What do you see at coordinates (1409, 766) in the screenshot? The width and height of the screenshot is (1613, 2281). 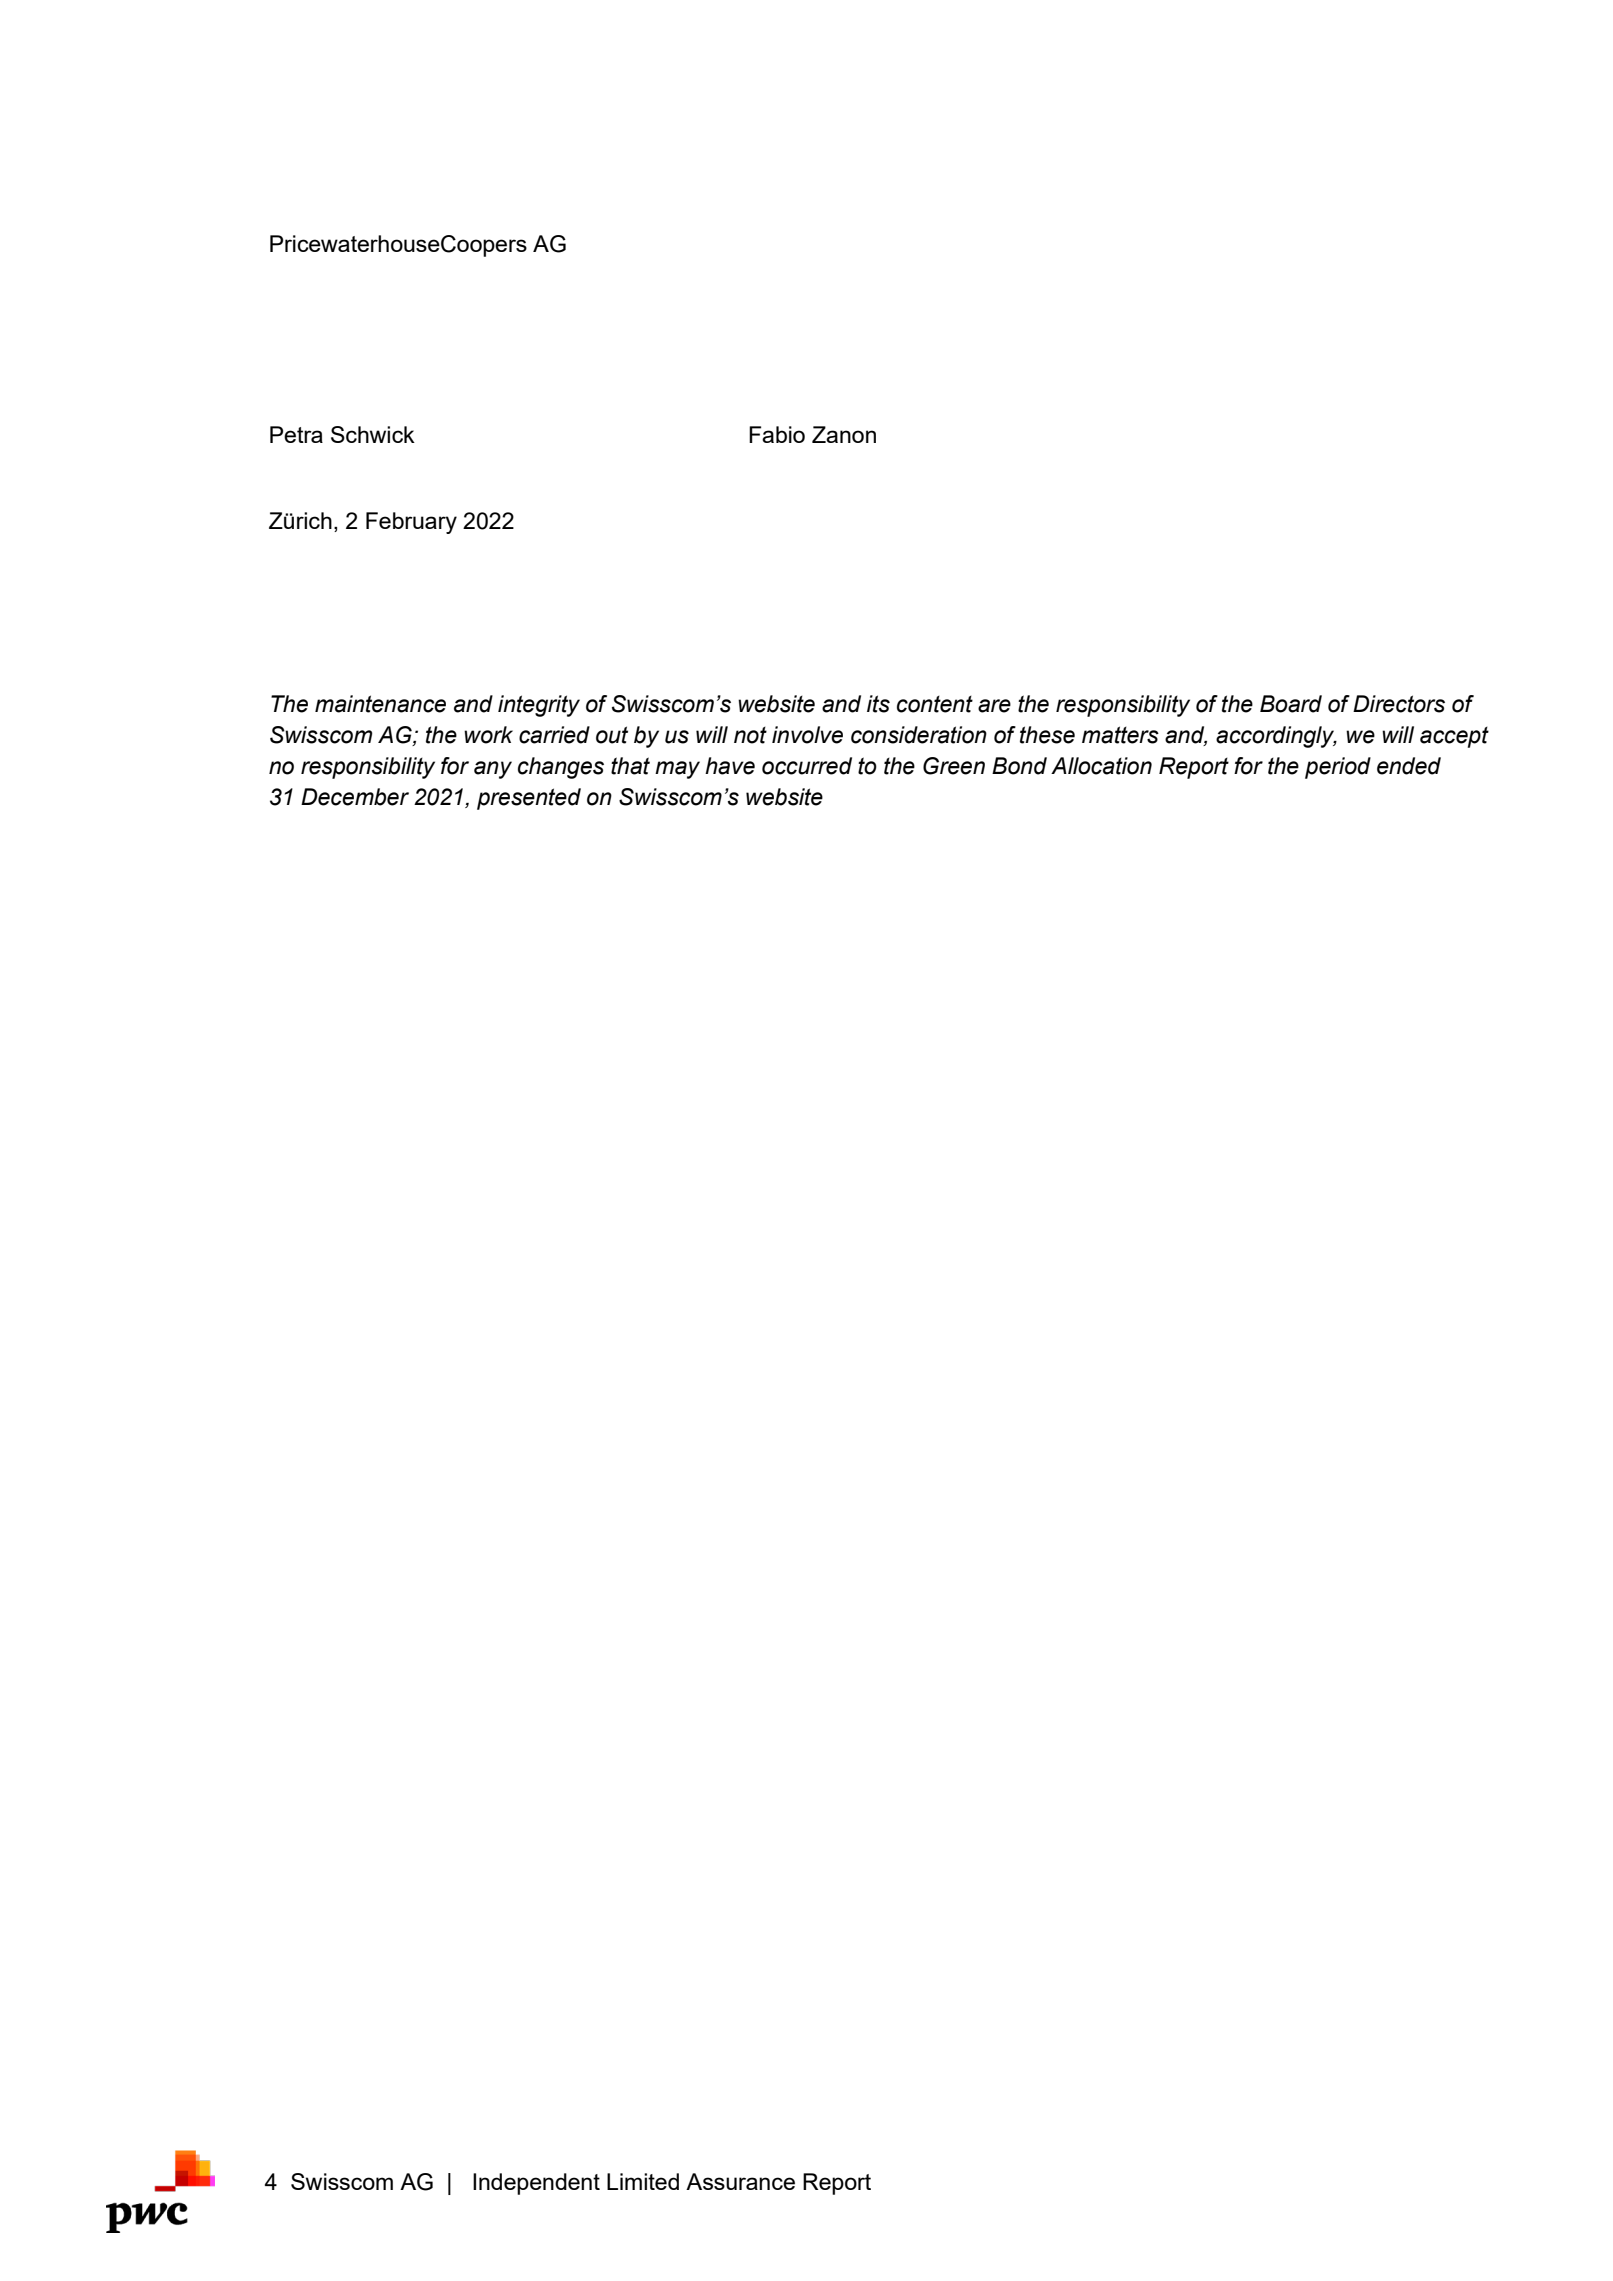 I see `ended` at bounding box center [1409, 766].
